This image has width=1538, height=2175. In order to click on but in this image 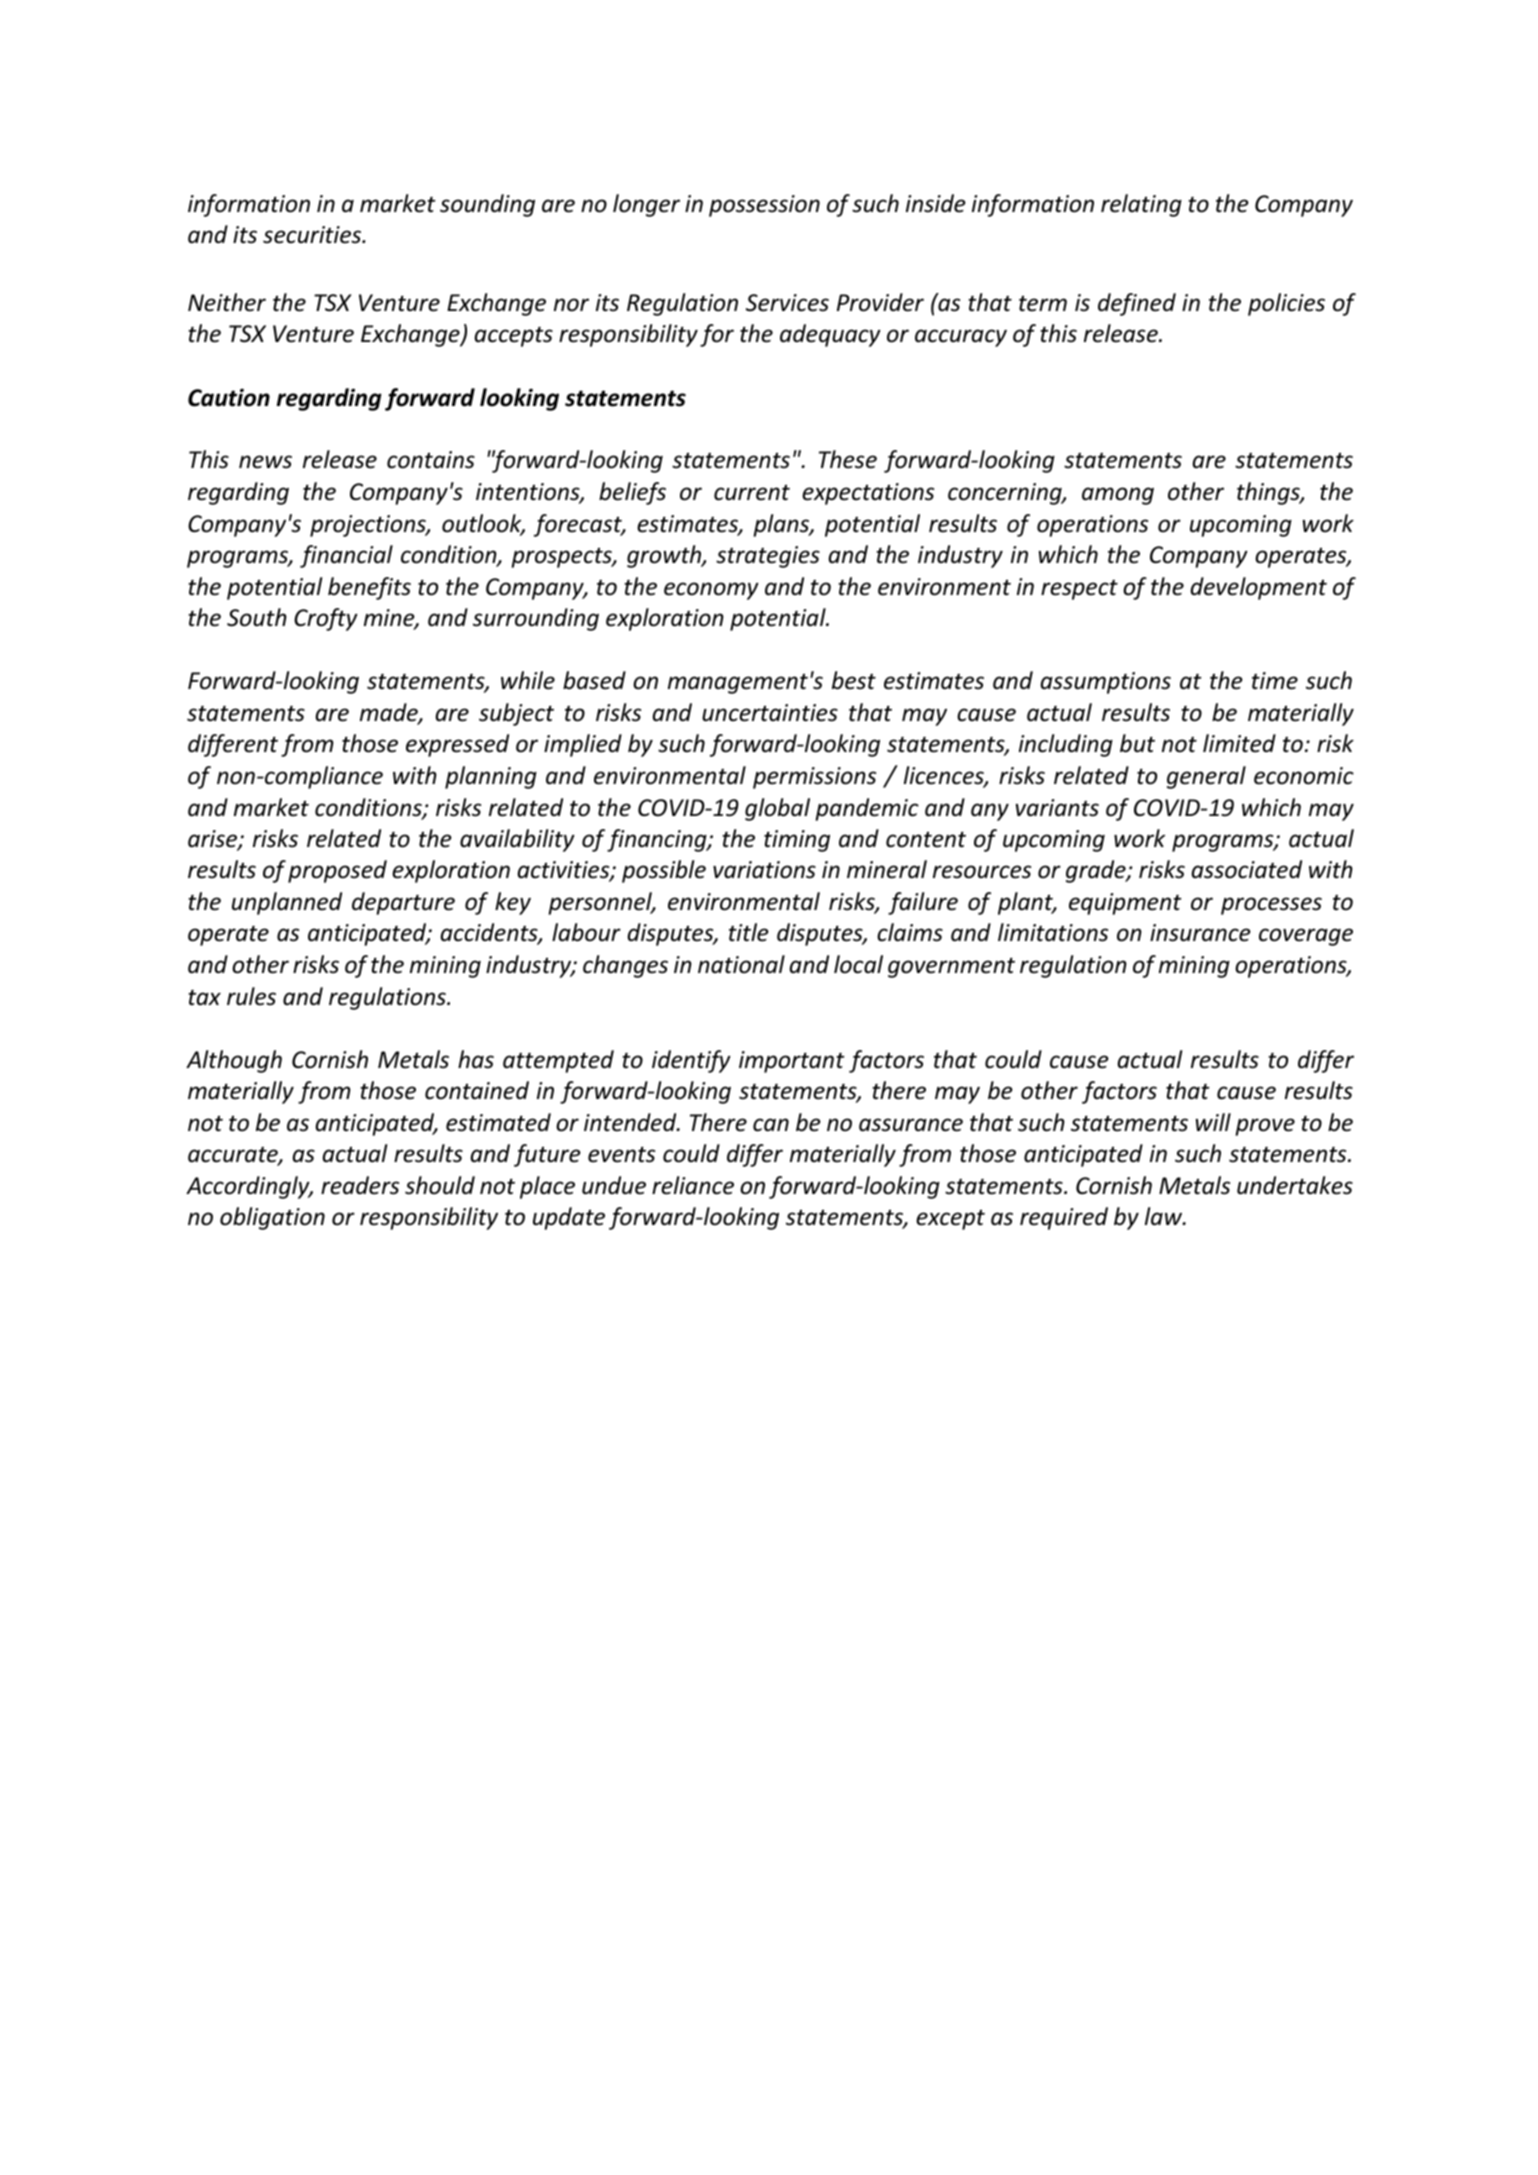, I will do `click(1137, 743)`.
